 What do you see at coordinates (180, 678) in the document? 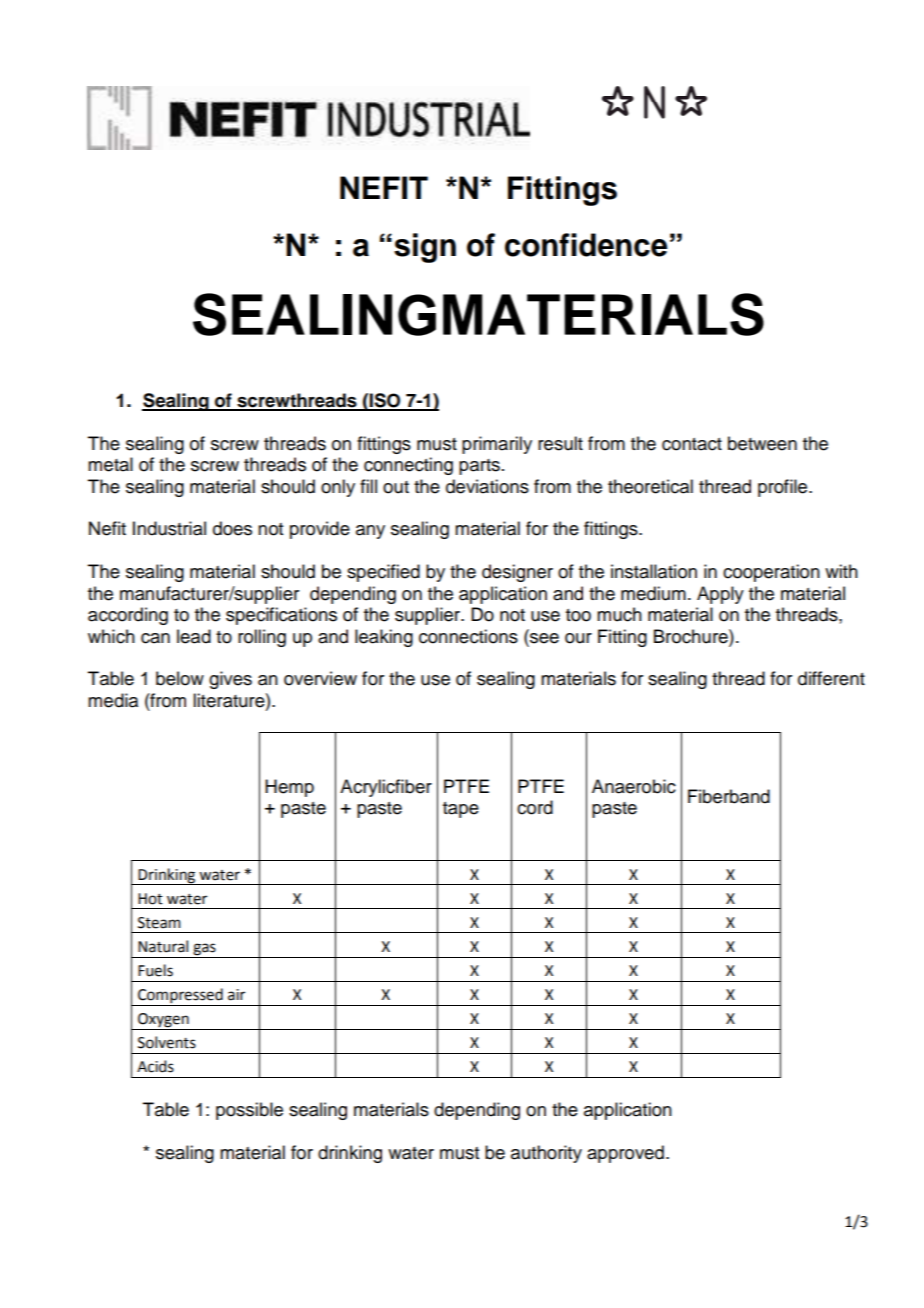
I see `below` at bounding box center [180, 678].
